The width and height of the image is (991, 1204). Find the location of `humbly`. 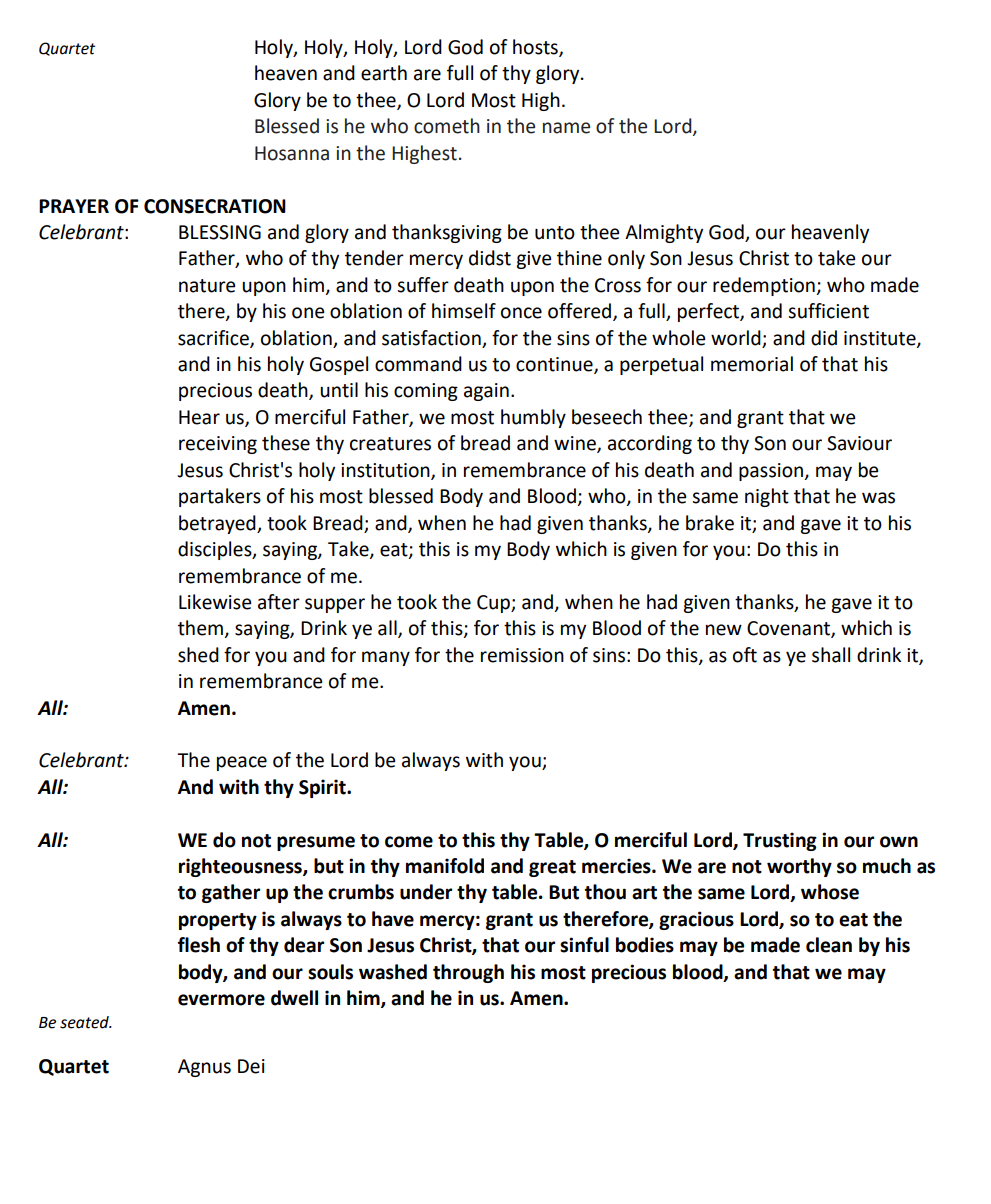

humbly is located at coordinates (533, 418).
